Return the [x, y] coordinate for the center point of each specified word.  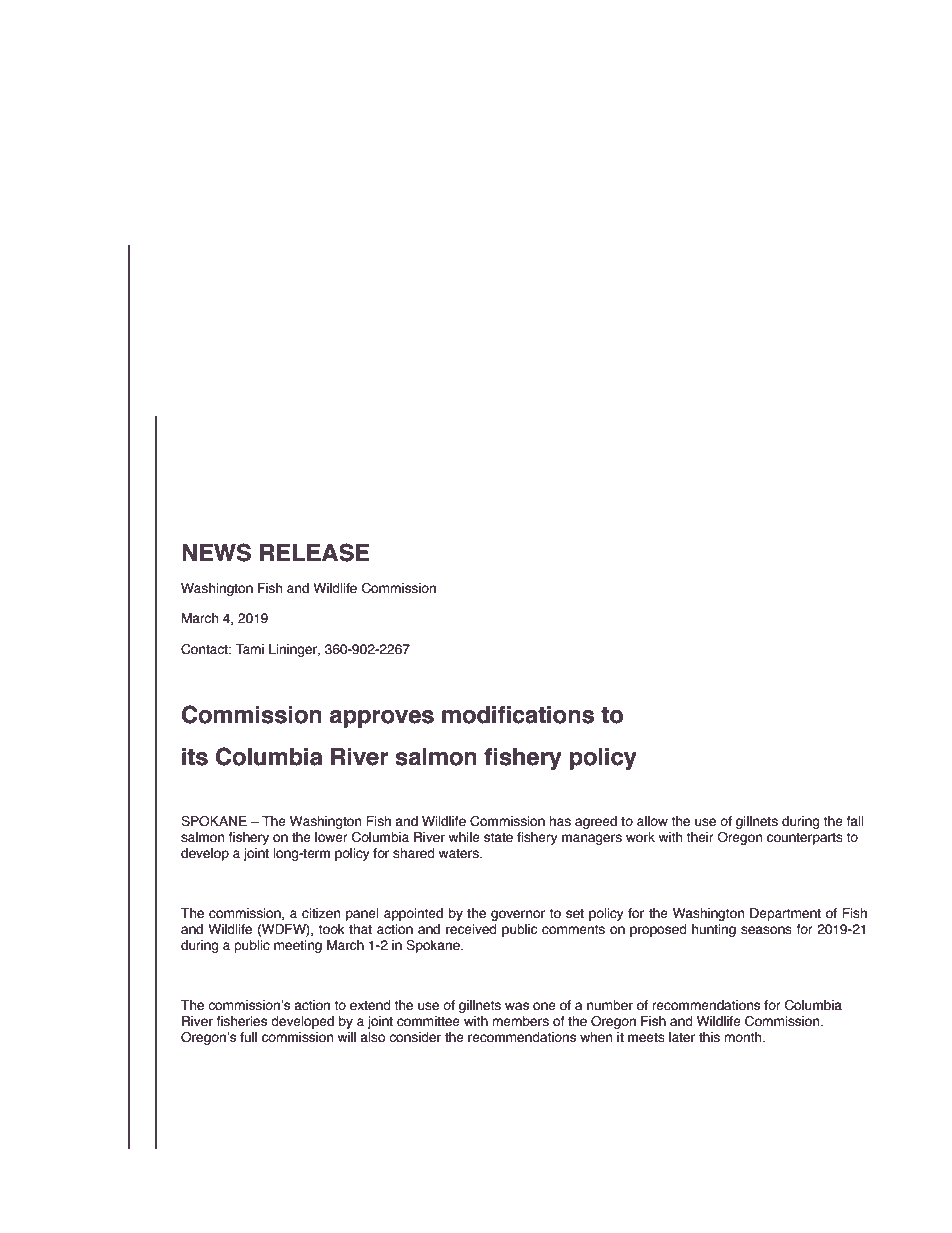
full [248, 1037]
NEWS [216, 552]
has [560, 821]
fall [855, 821]
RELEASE [315, 552]
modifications [518, 715]
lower [331, 837]
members [520, 1021]
